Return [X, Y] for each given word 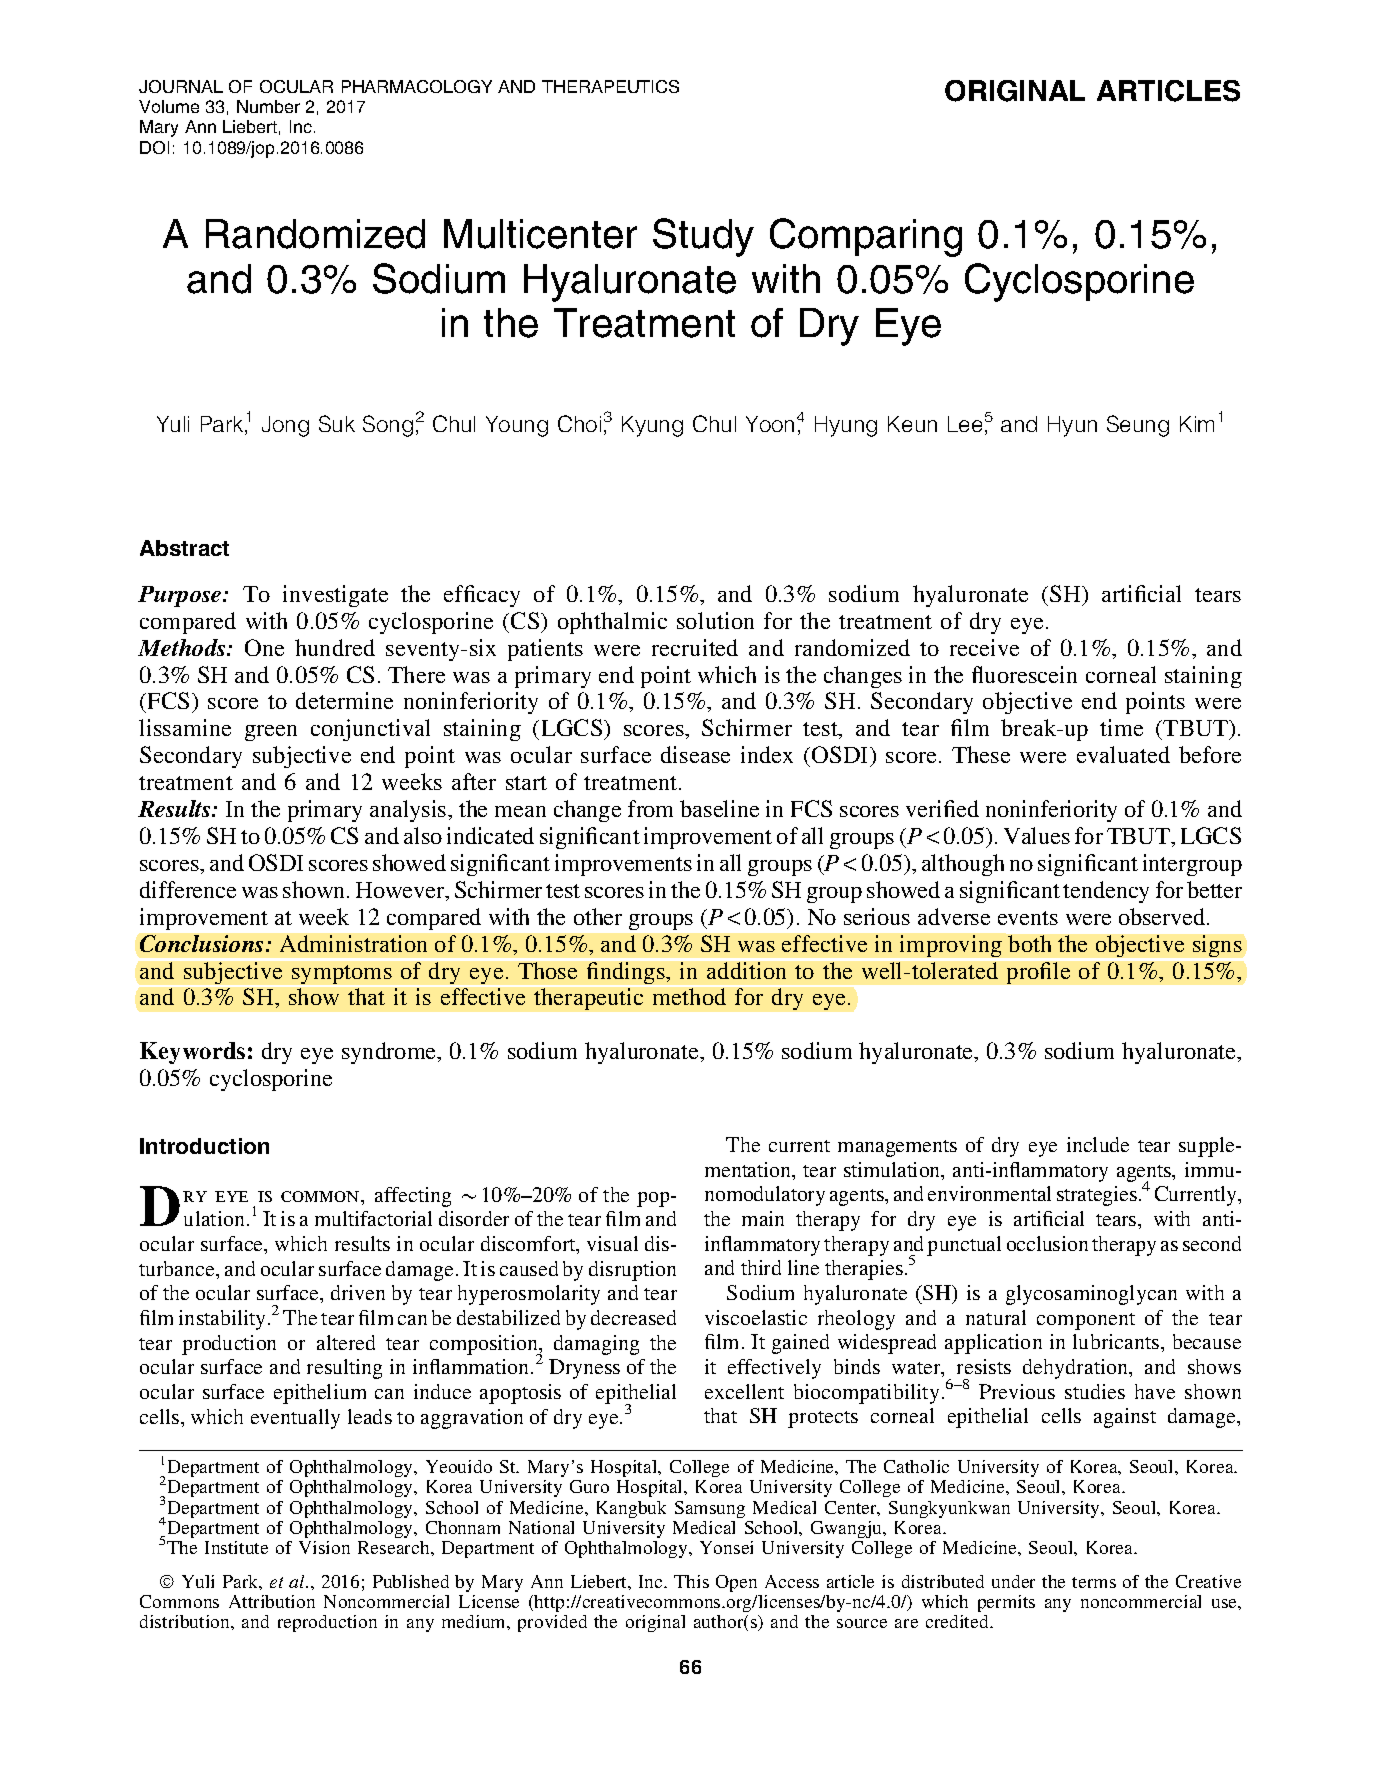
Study [703, 237]
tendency [1106, 892]
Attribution [272, 1601]
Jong [285, 426]
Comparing [866, 237]
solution [715, 620]
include [1098, 1144]
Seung [1138, 426]
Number [268, 106]
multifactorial [373, 1218]
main [763, 1218]
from [650, 808]
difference [188, 889]
